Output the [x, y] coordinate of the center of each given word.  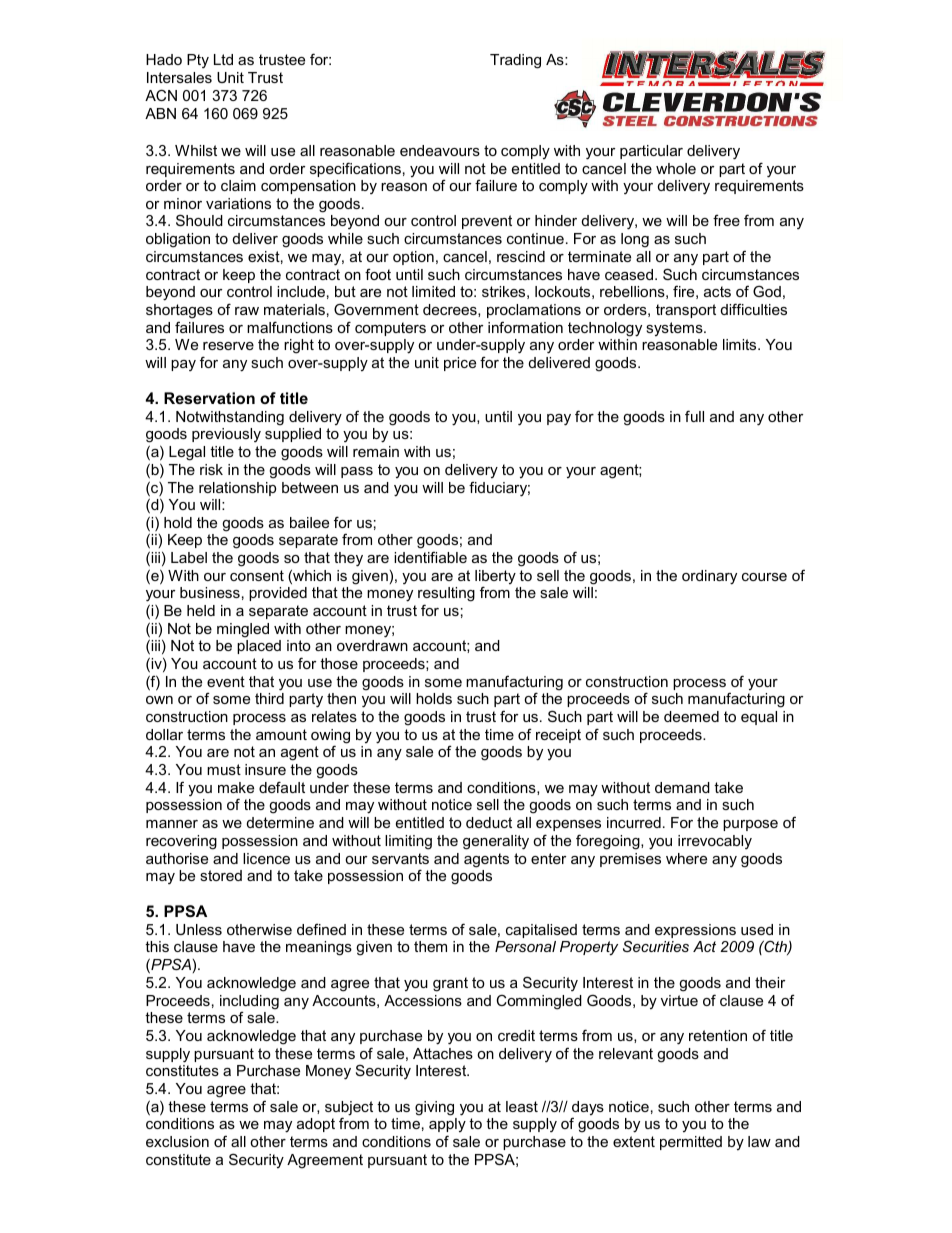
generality [496, 842]
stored [221, 875]
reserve [228, 346]
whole [676, 168]
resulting [446, 596]
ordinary [709, 577]
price [460, 364]
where [686, 858]
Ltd [223, 59]
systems [675, 329]
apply [447, 1127]
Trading [515, 61]
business [210, 592]
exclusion [177, 1141]
